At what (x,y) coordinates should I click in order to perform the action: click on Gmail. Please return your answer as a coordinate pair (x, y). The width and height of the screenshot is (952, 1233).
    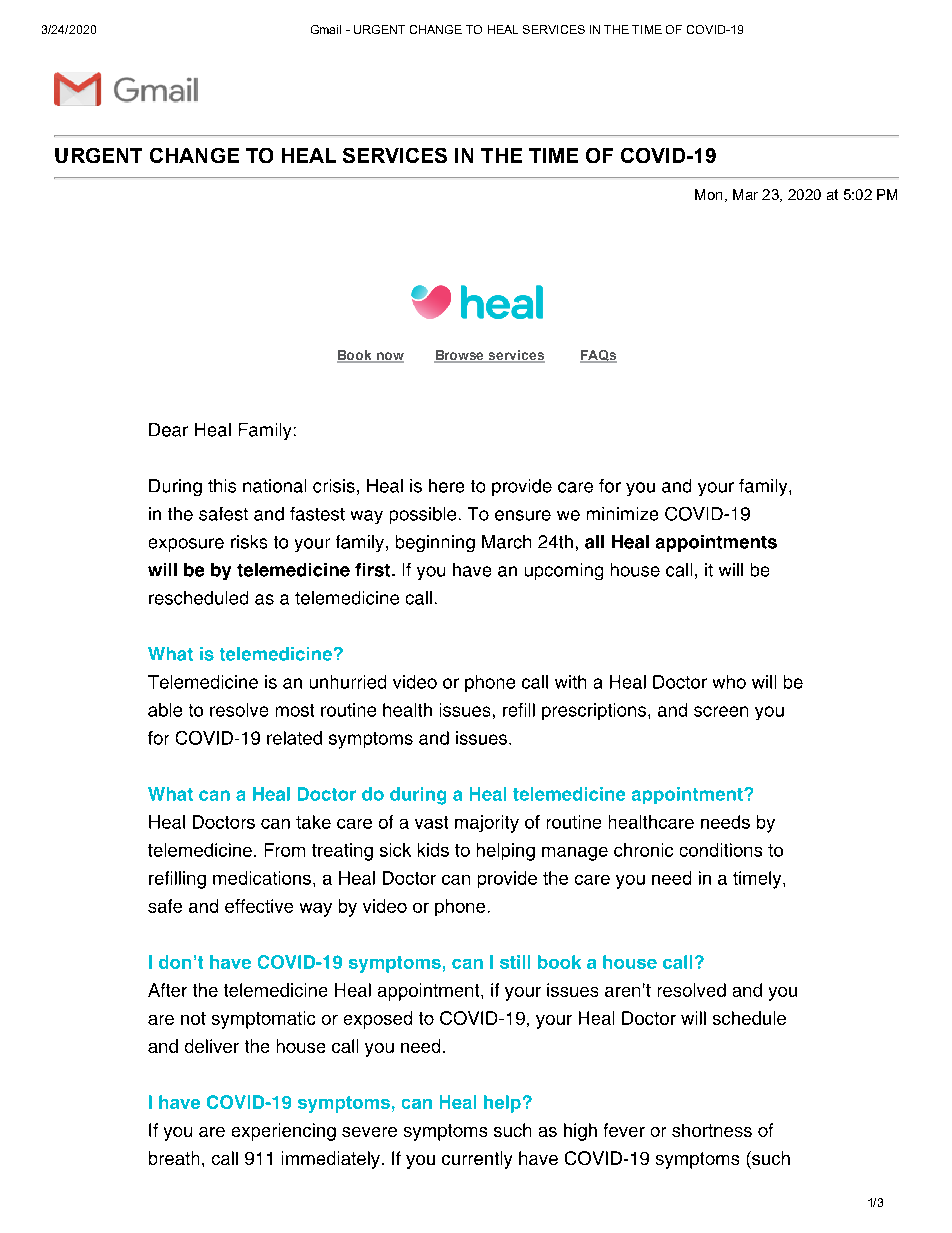
    Looking at the image, I should click on (326, 29).
